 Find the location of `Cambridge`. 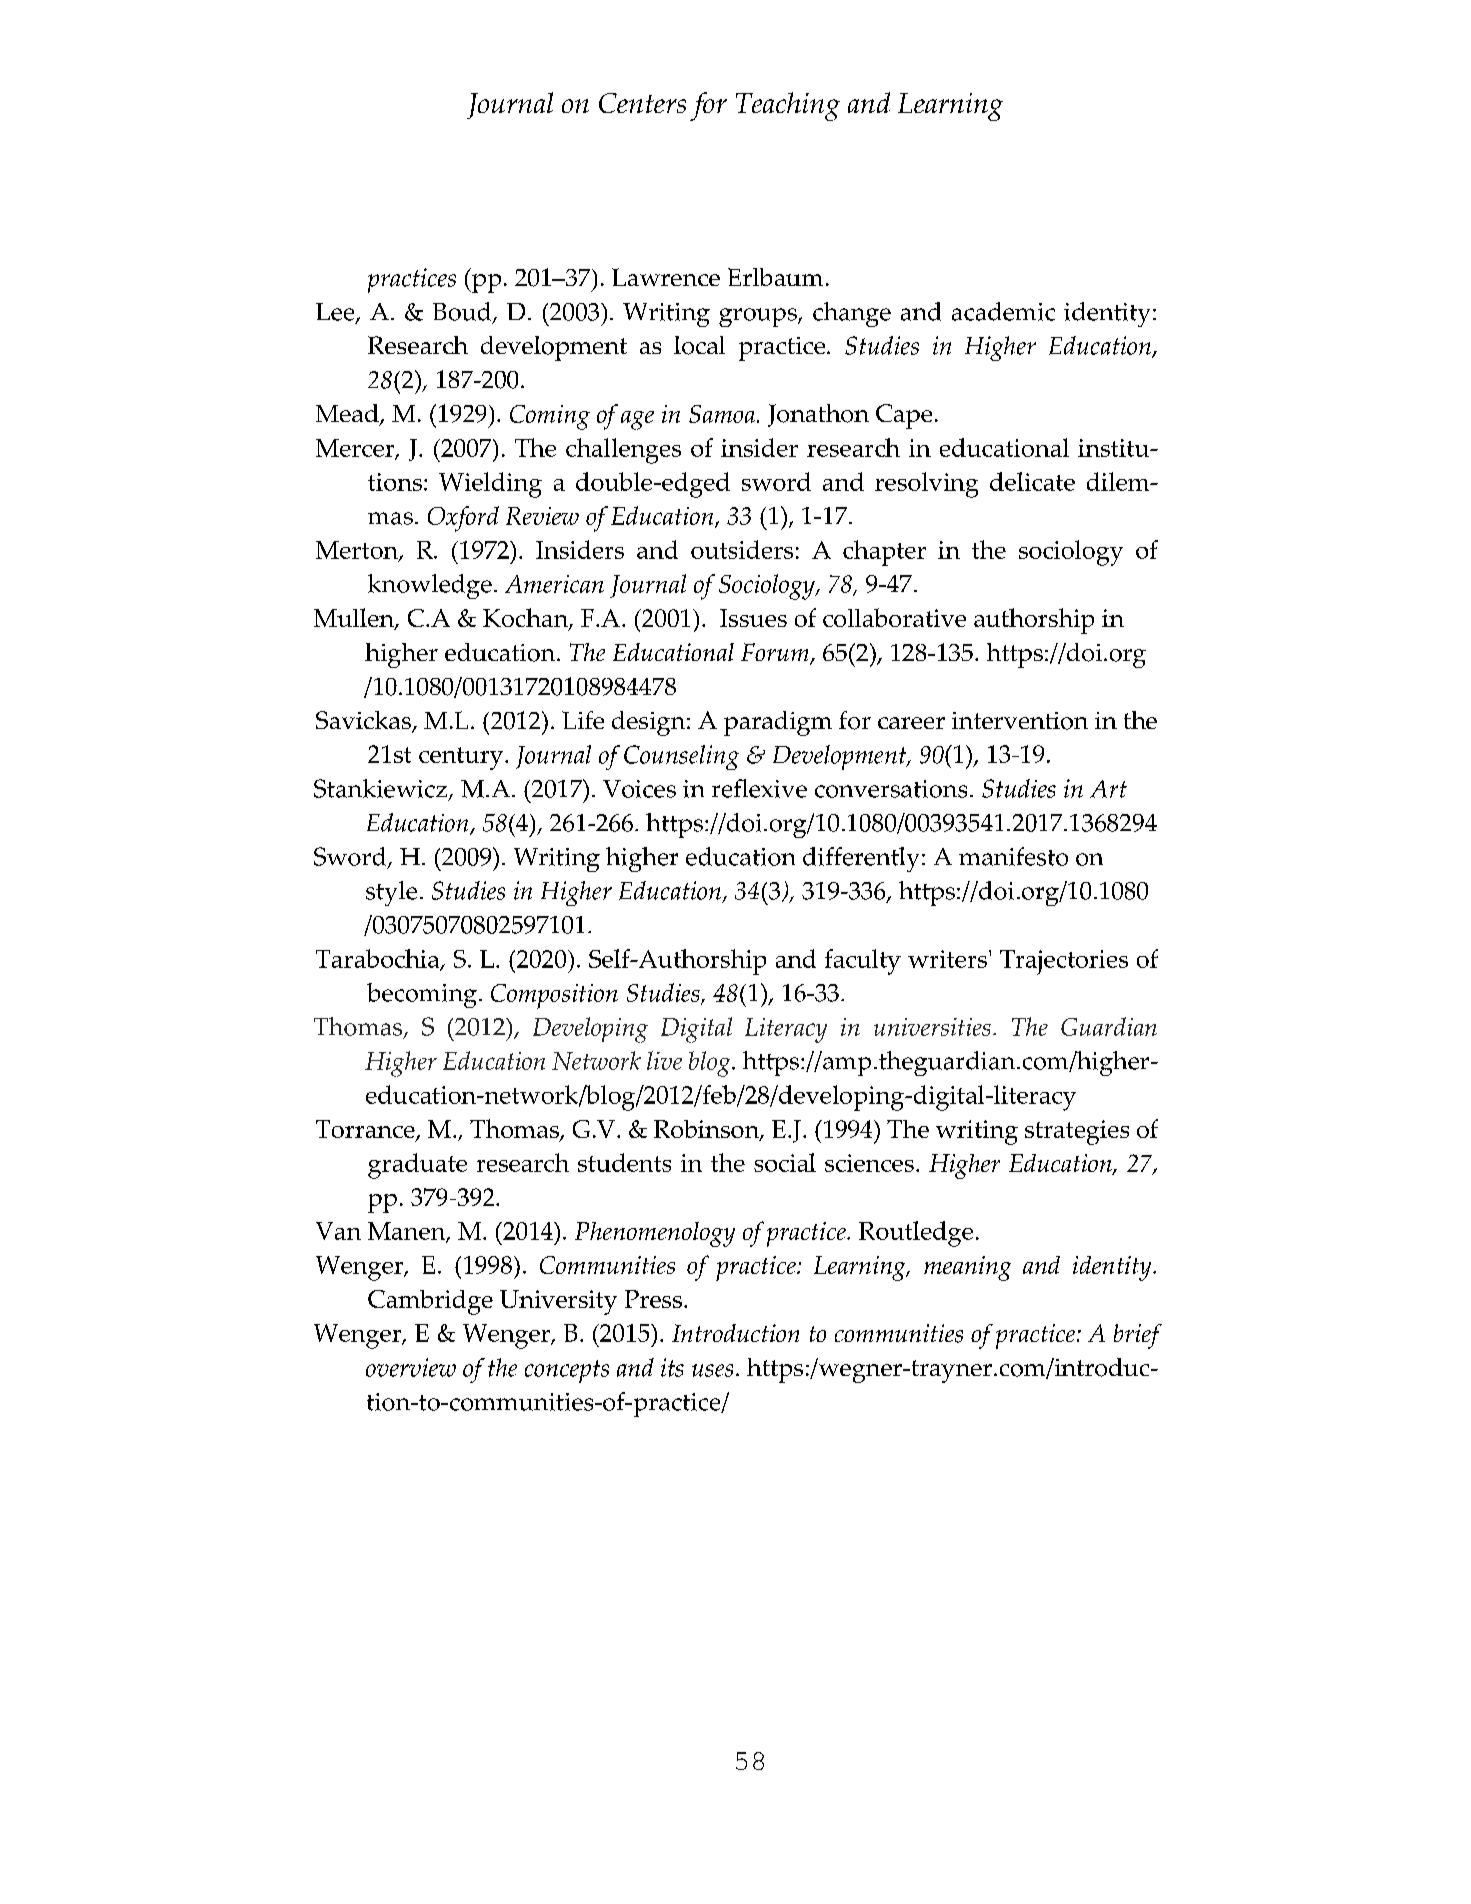

Cambridge is located at coordinates (430, 1302).
